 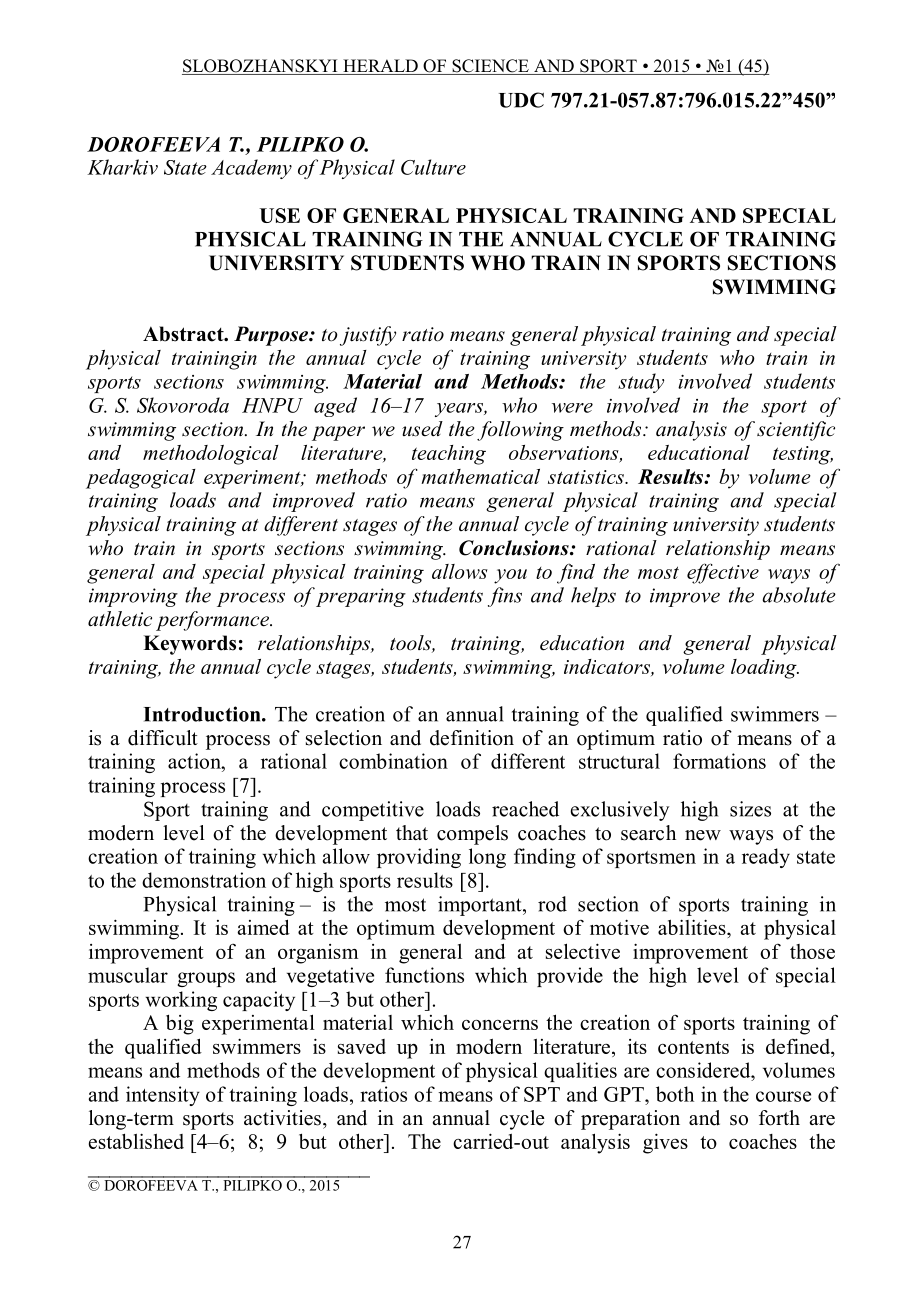 I want to click on forth, so click(x=779, y=1118).
